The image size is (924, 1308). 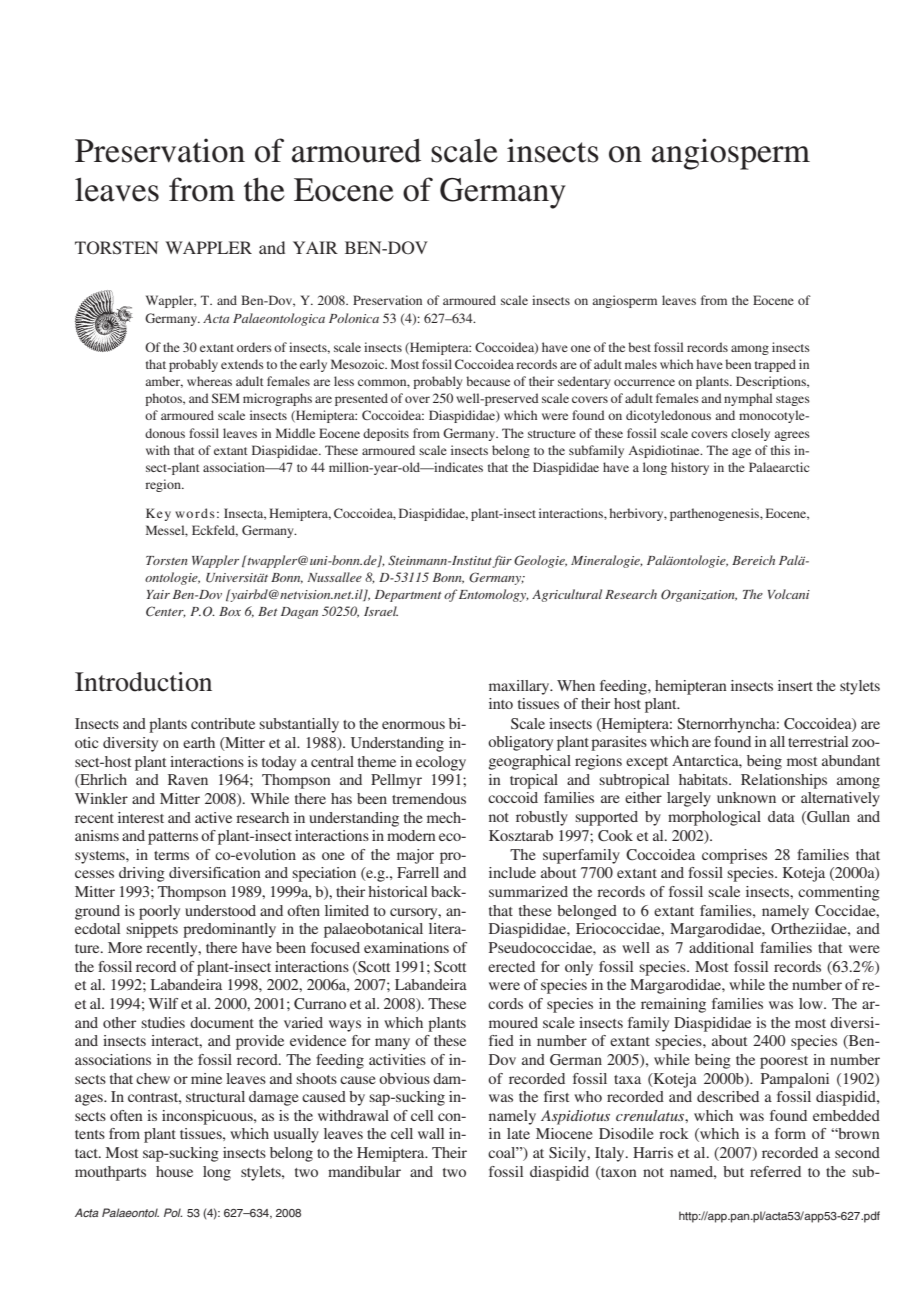 I want to click on trapped, so click(x=775, y=365).
